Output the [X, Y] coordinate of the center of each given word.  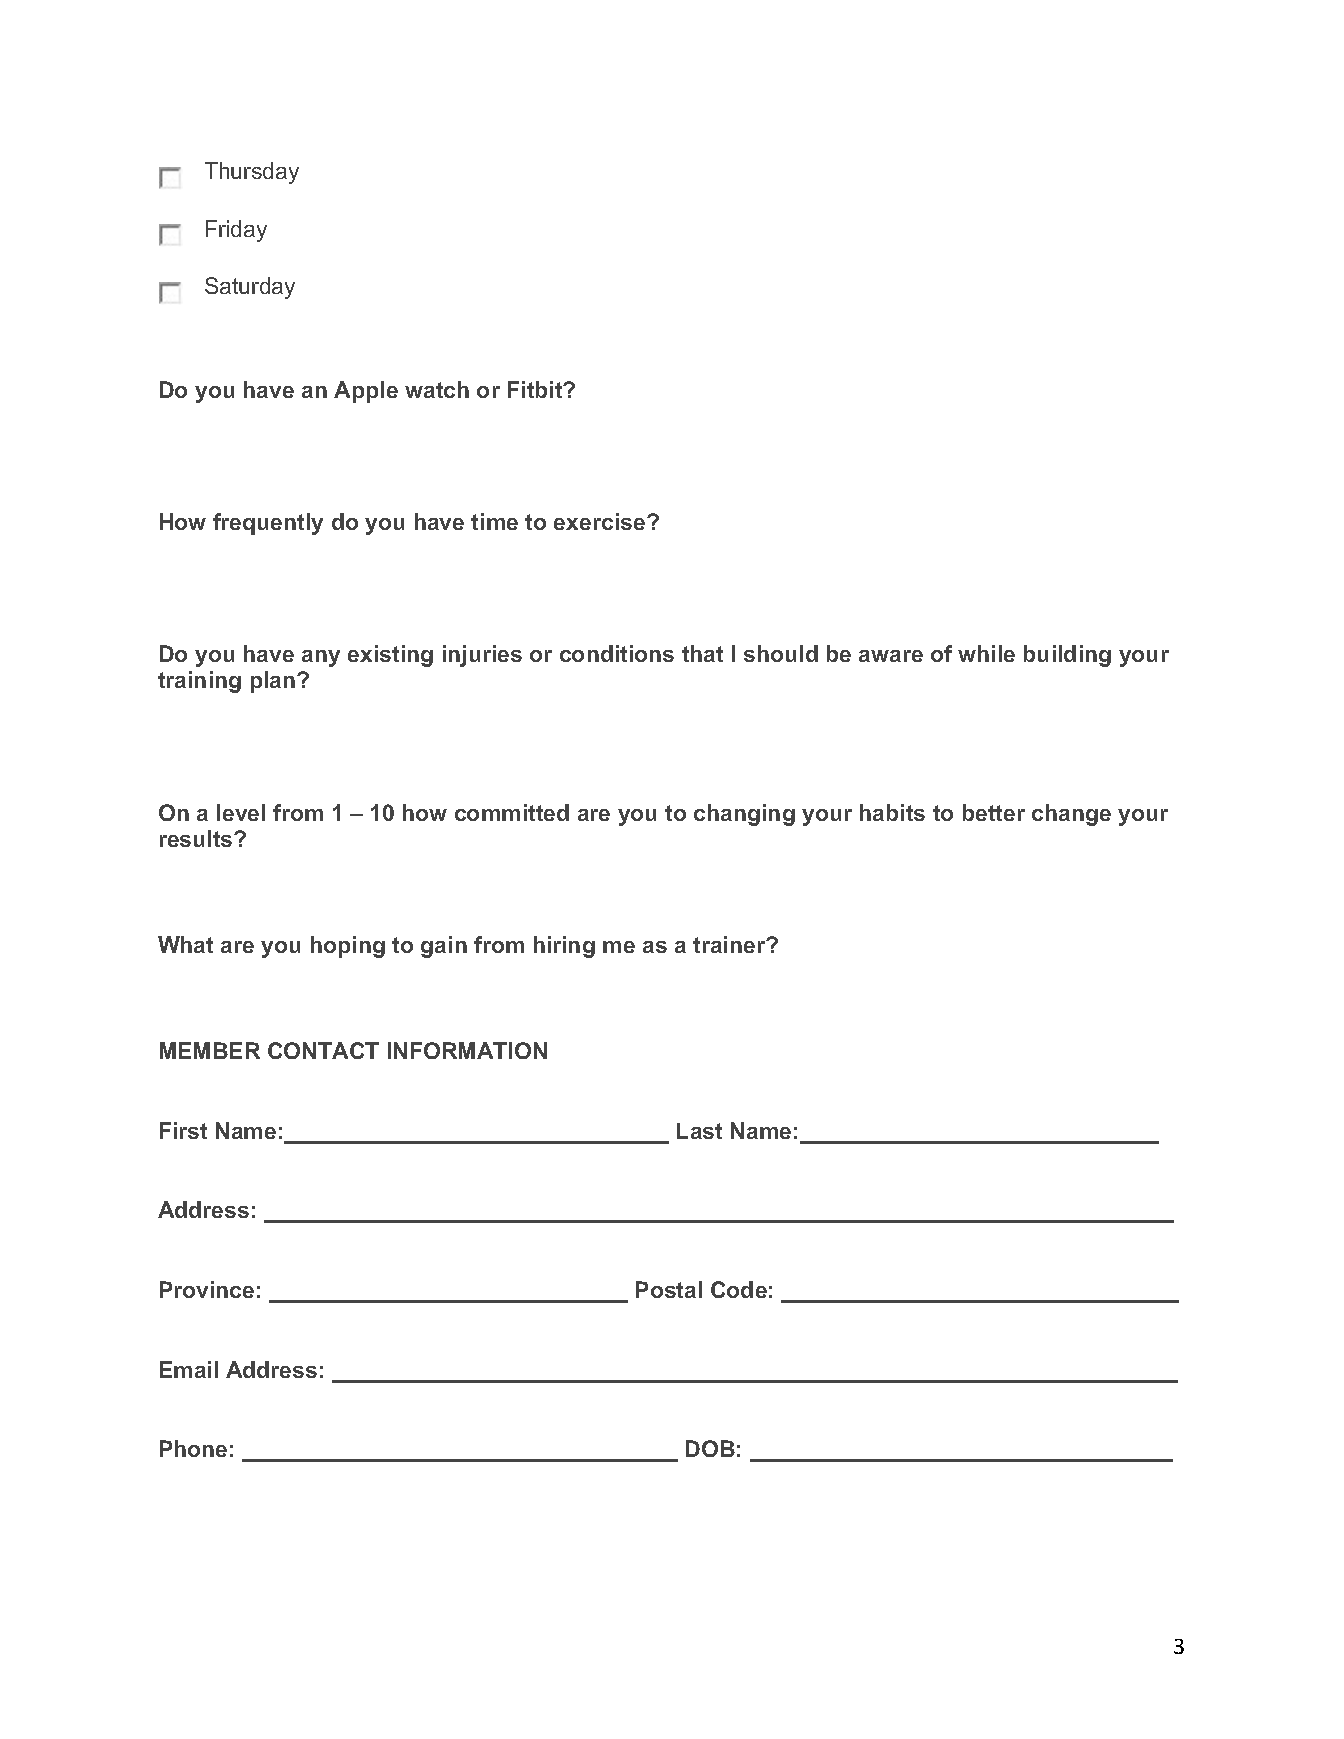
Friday [236, 231]
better [994, 812]
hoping [348, 947]
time [494, 521]
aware [891, 656]
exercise [601, 521]
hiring [564, 947]
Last [699, 1131]
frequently [268, 524]
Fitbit [536, 389]
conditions [617, 653]
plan [273, 682]
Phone [193, 1448]
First [183, 1130]
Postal [669, 1289]
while [986, 653]
